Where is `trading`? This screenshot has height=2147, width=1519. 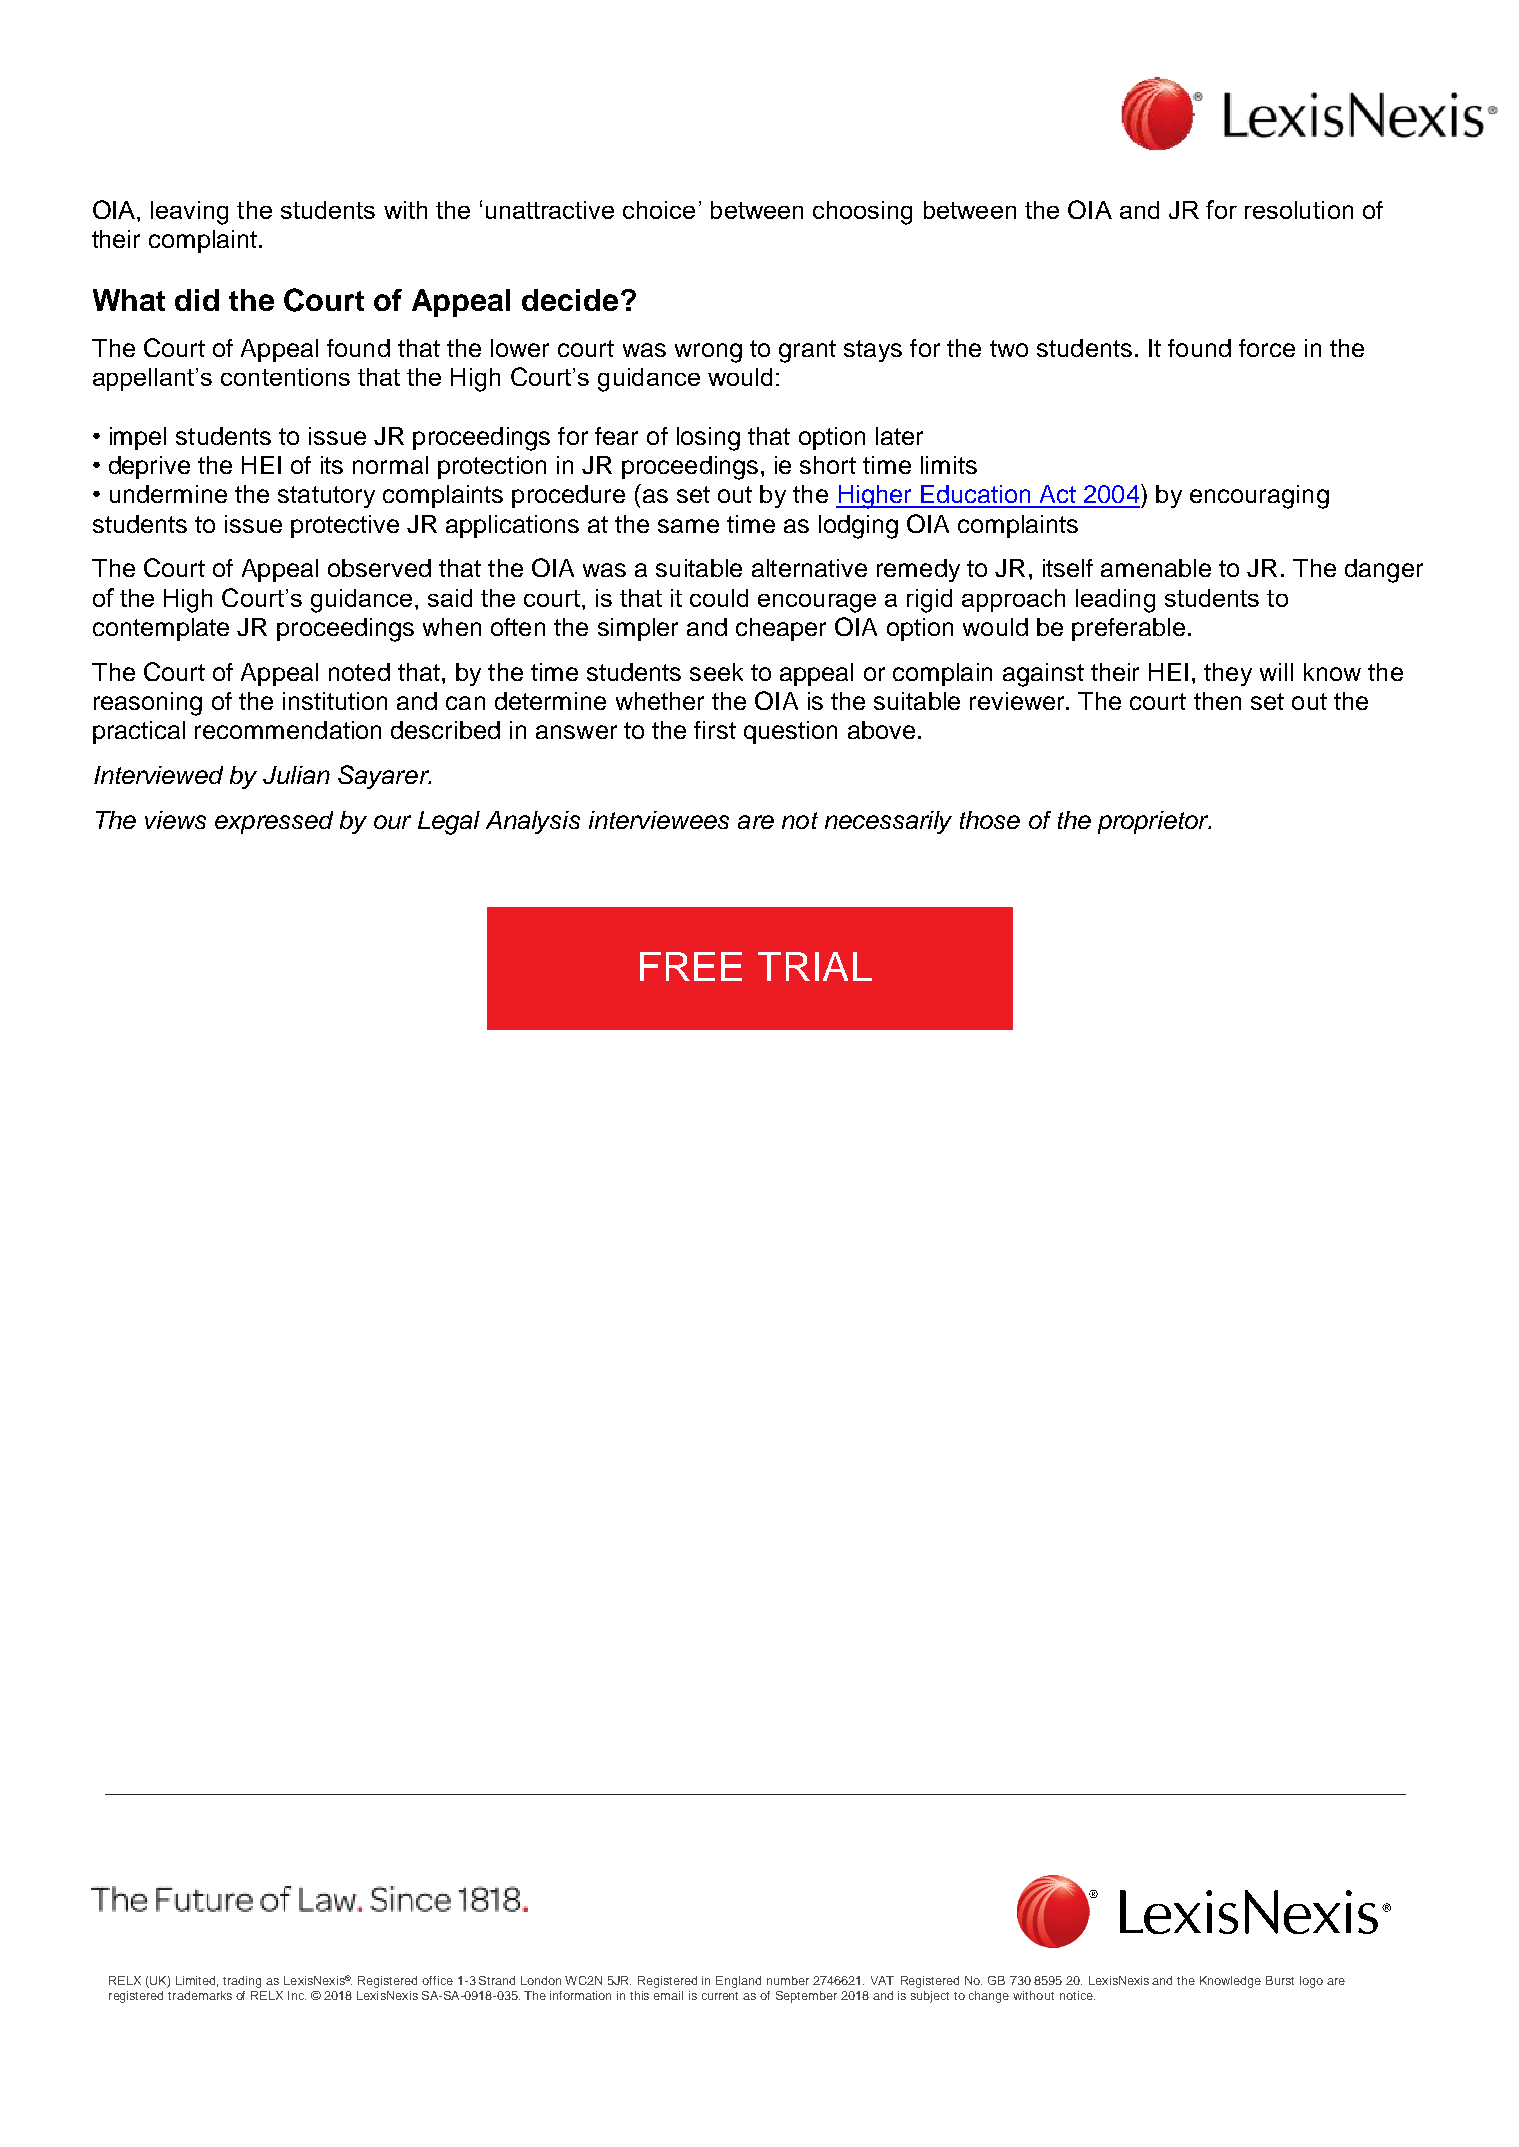 trading is located at coordinates (242, 1982).
